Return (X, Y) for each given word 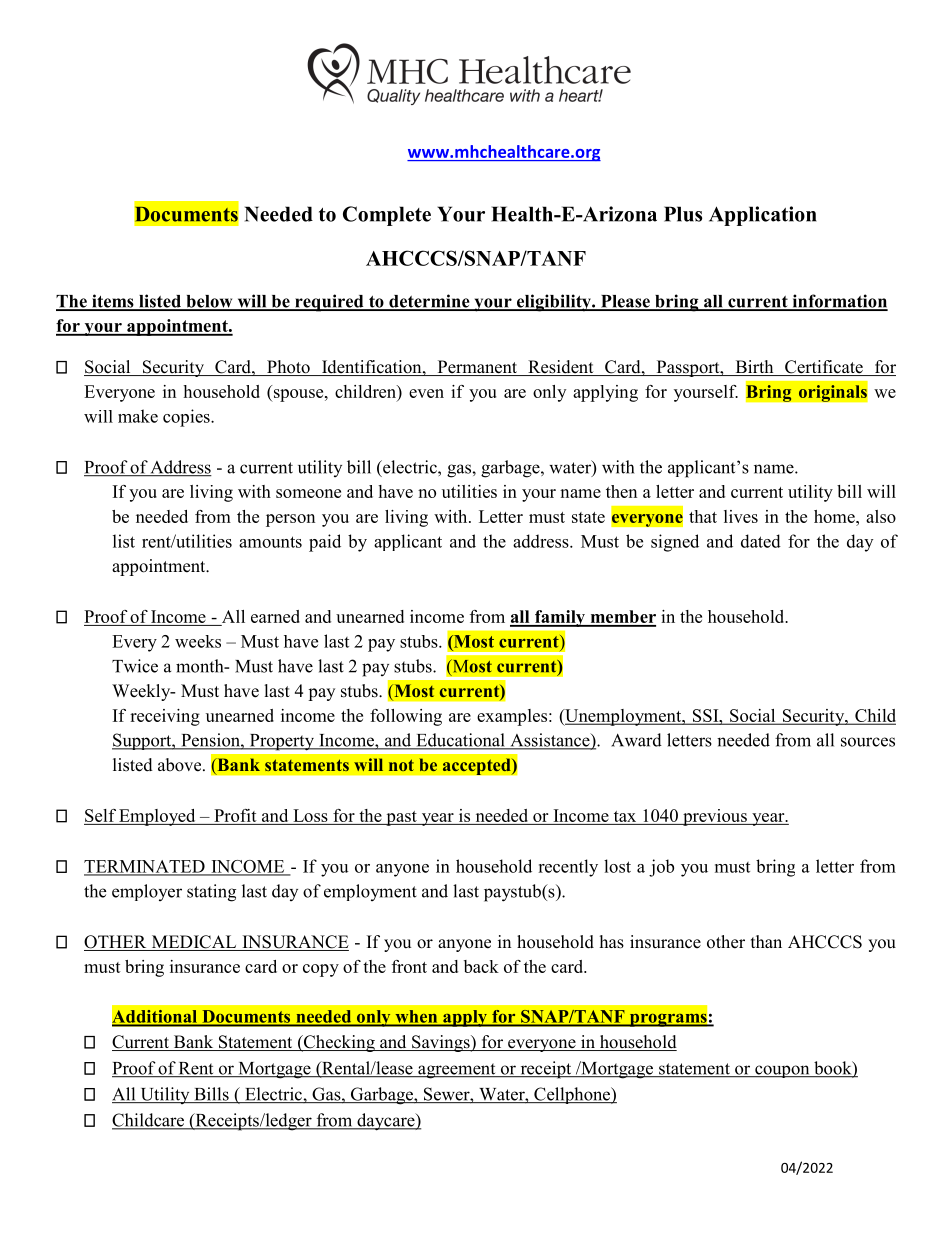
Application (763, 216)
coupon (782, 1071)
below (209, 302)
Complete (387, 216)
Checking (339, 1043)
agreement (457, 1071)
